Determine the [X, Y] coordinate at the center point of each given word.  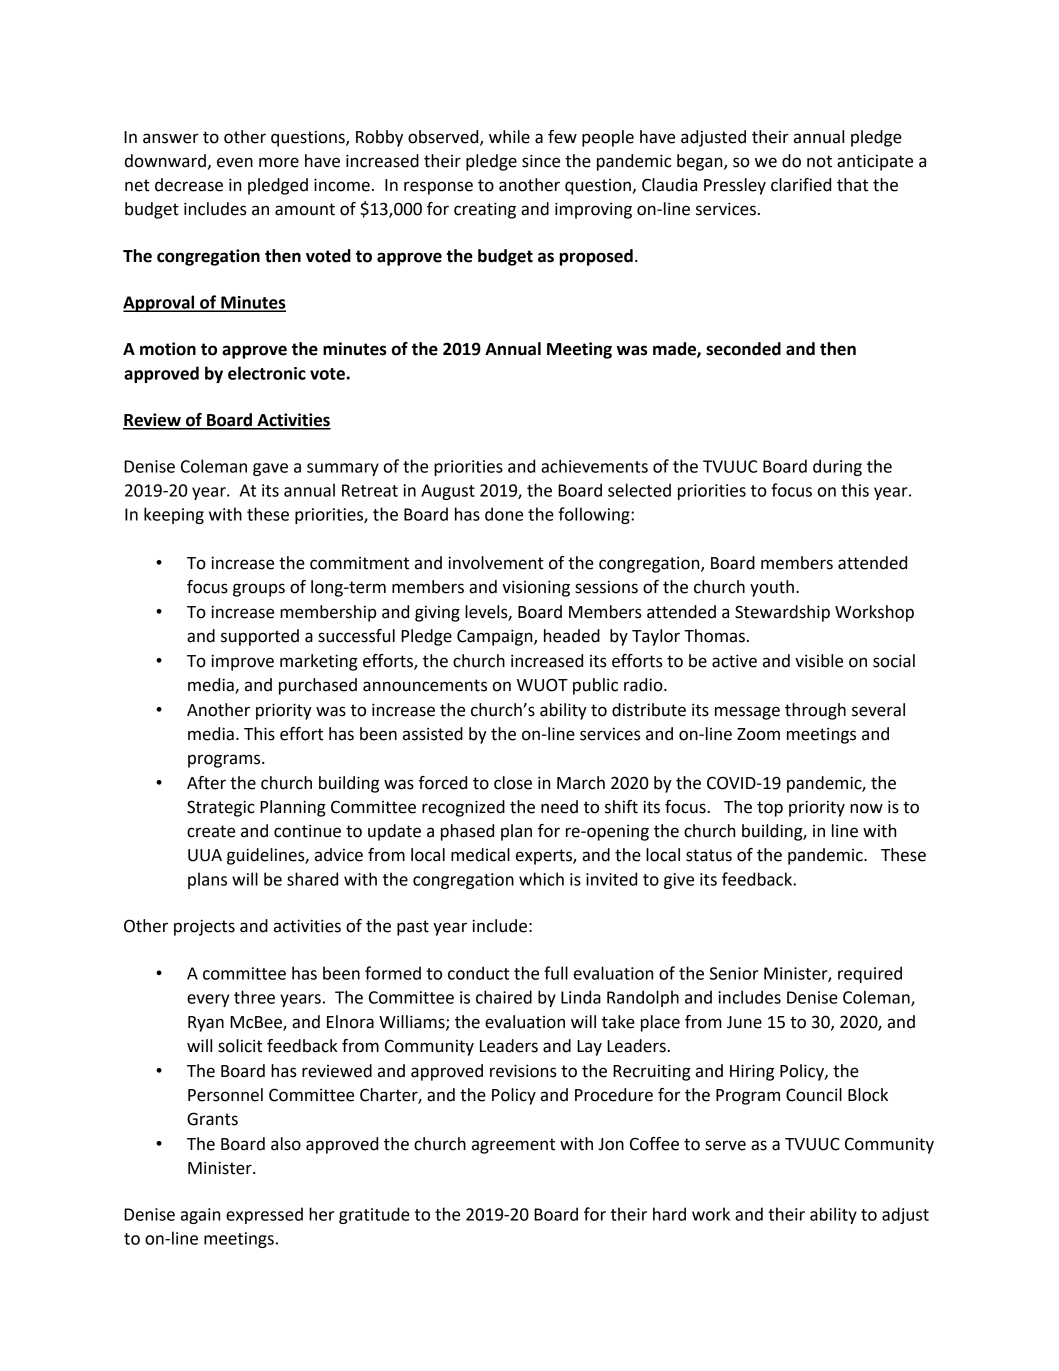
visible [819, 661]
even [235, 162]
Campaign [496, 637]
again [200, 1216]
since [541, 161]
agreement [513, 1146]
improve [242, 662]
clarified [801, 185]
